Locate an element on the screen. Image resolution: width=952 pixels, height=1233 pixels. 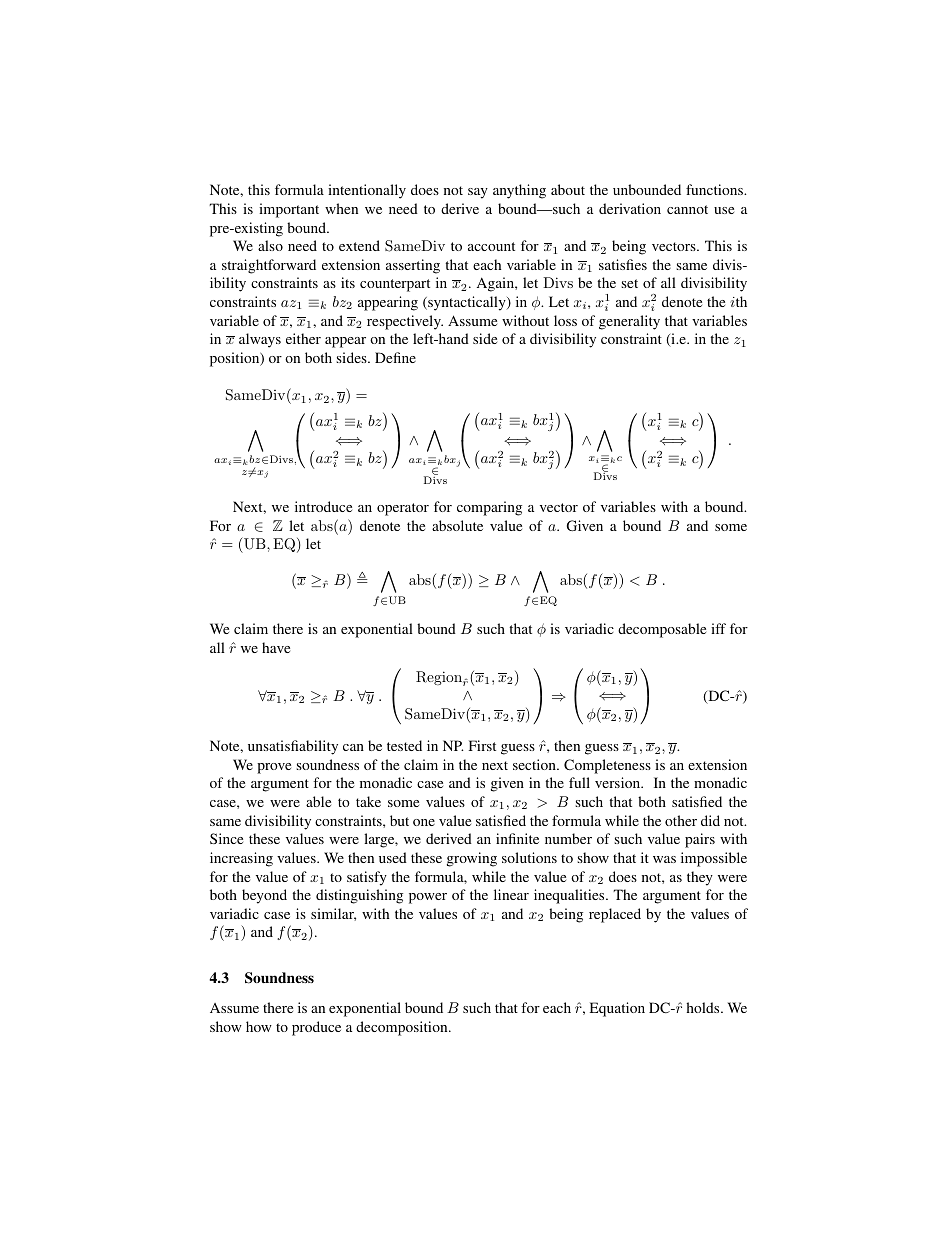
produce is located at coordinates (316, 1028).
